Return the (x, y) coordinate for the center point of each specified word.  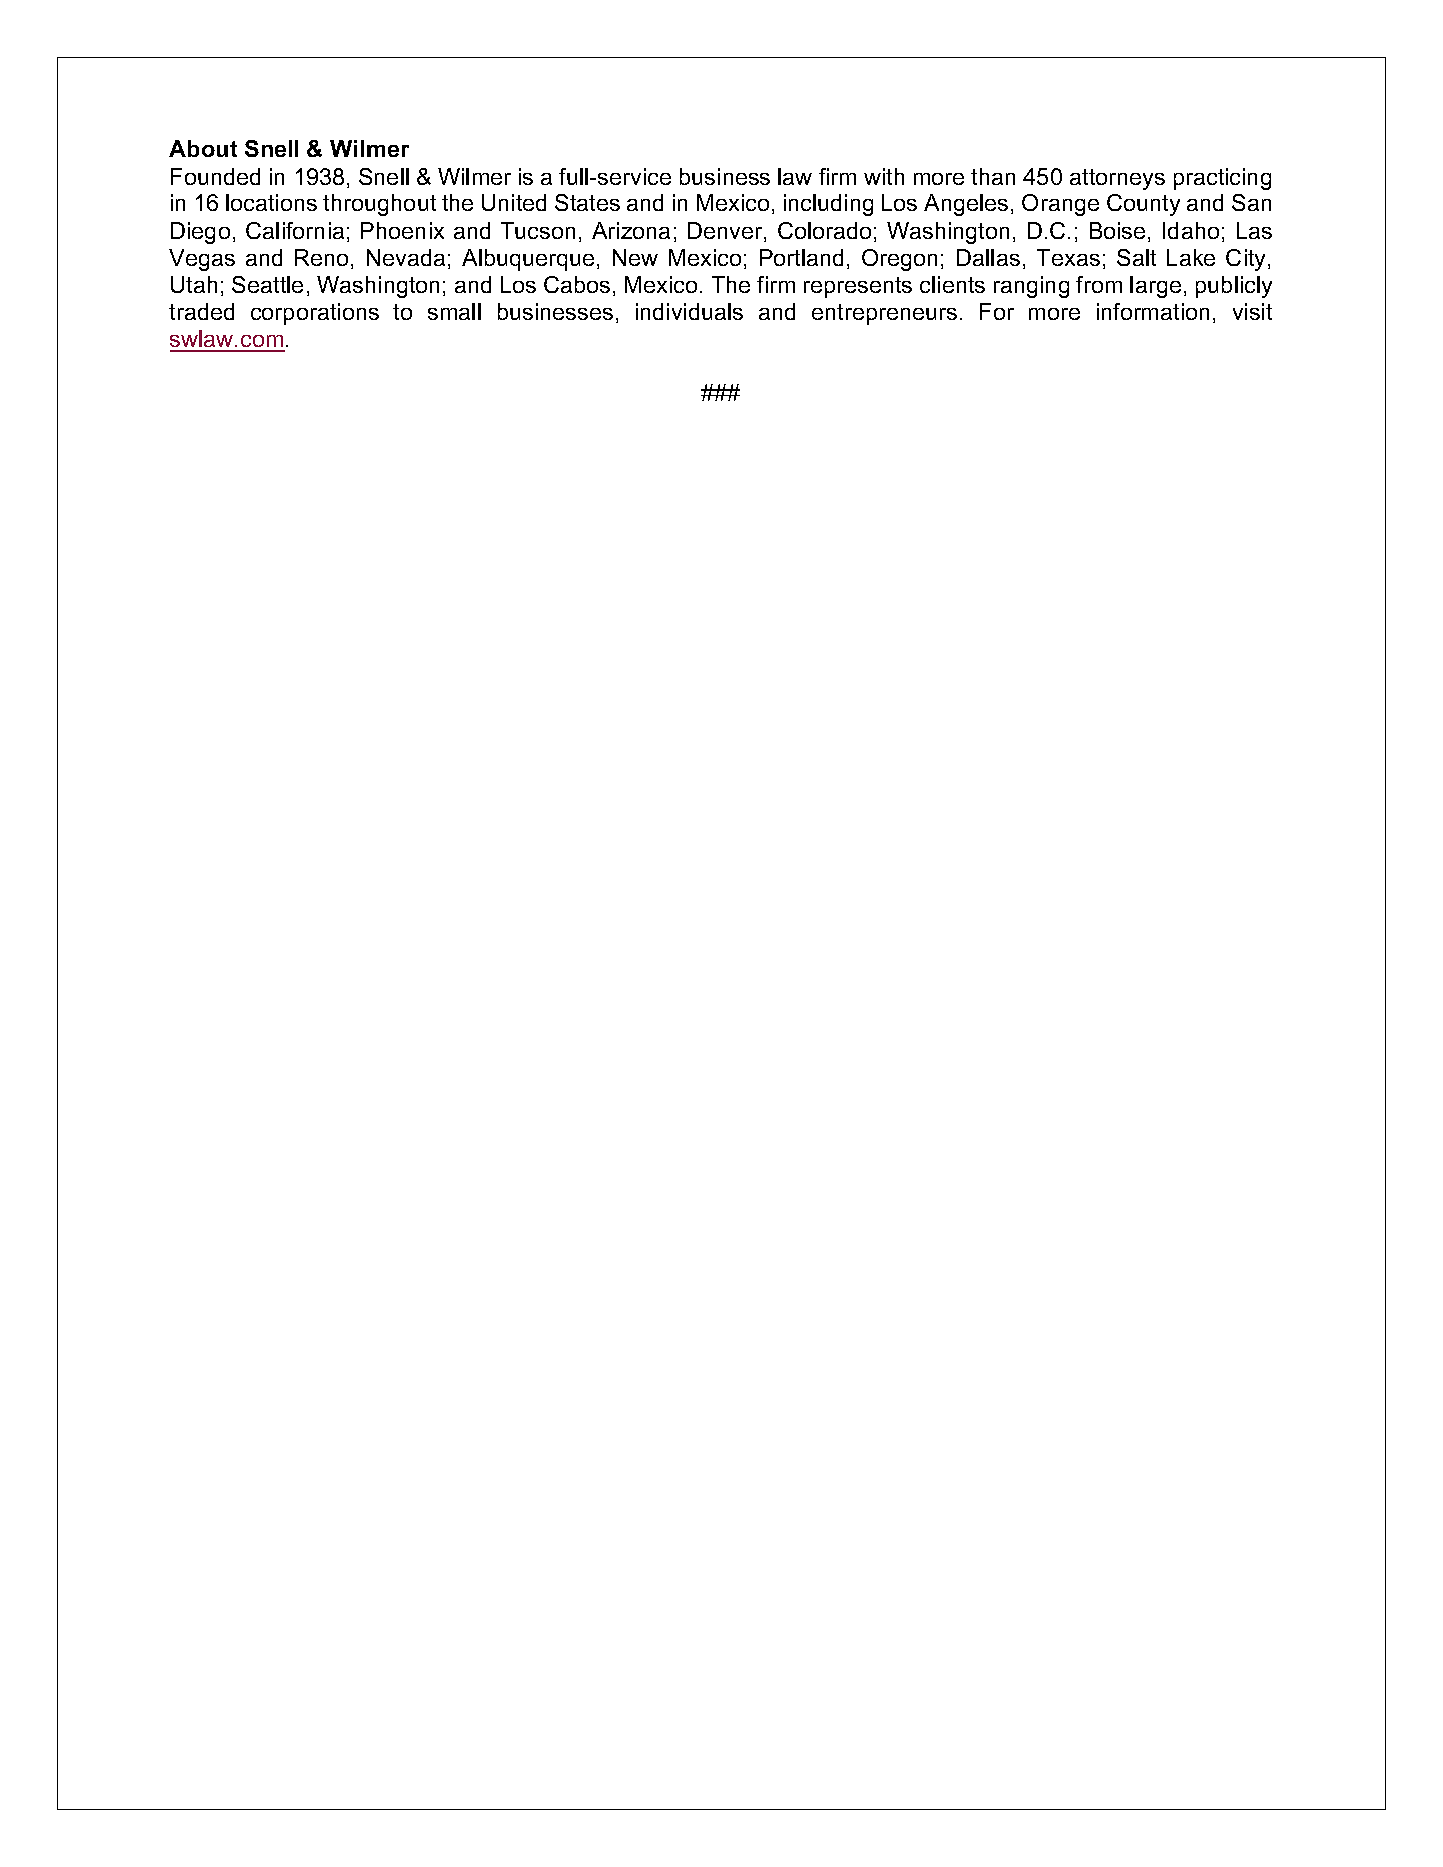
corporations (315, 314)
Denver (726, 232)
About (203, 148)
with (884, 176)
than (993, 176)
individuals (689, 311)
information (1153, 311)
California (295, 230)
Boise (1117, 230)
